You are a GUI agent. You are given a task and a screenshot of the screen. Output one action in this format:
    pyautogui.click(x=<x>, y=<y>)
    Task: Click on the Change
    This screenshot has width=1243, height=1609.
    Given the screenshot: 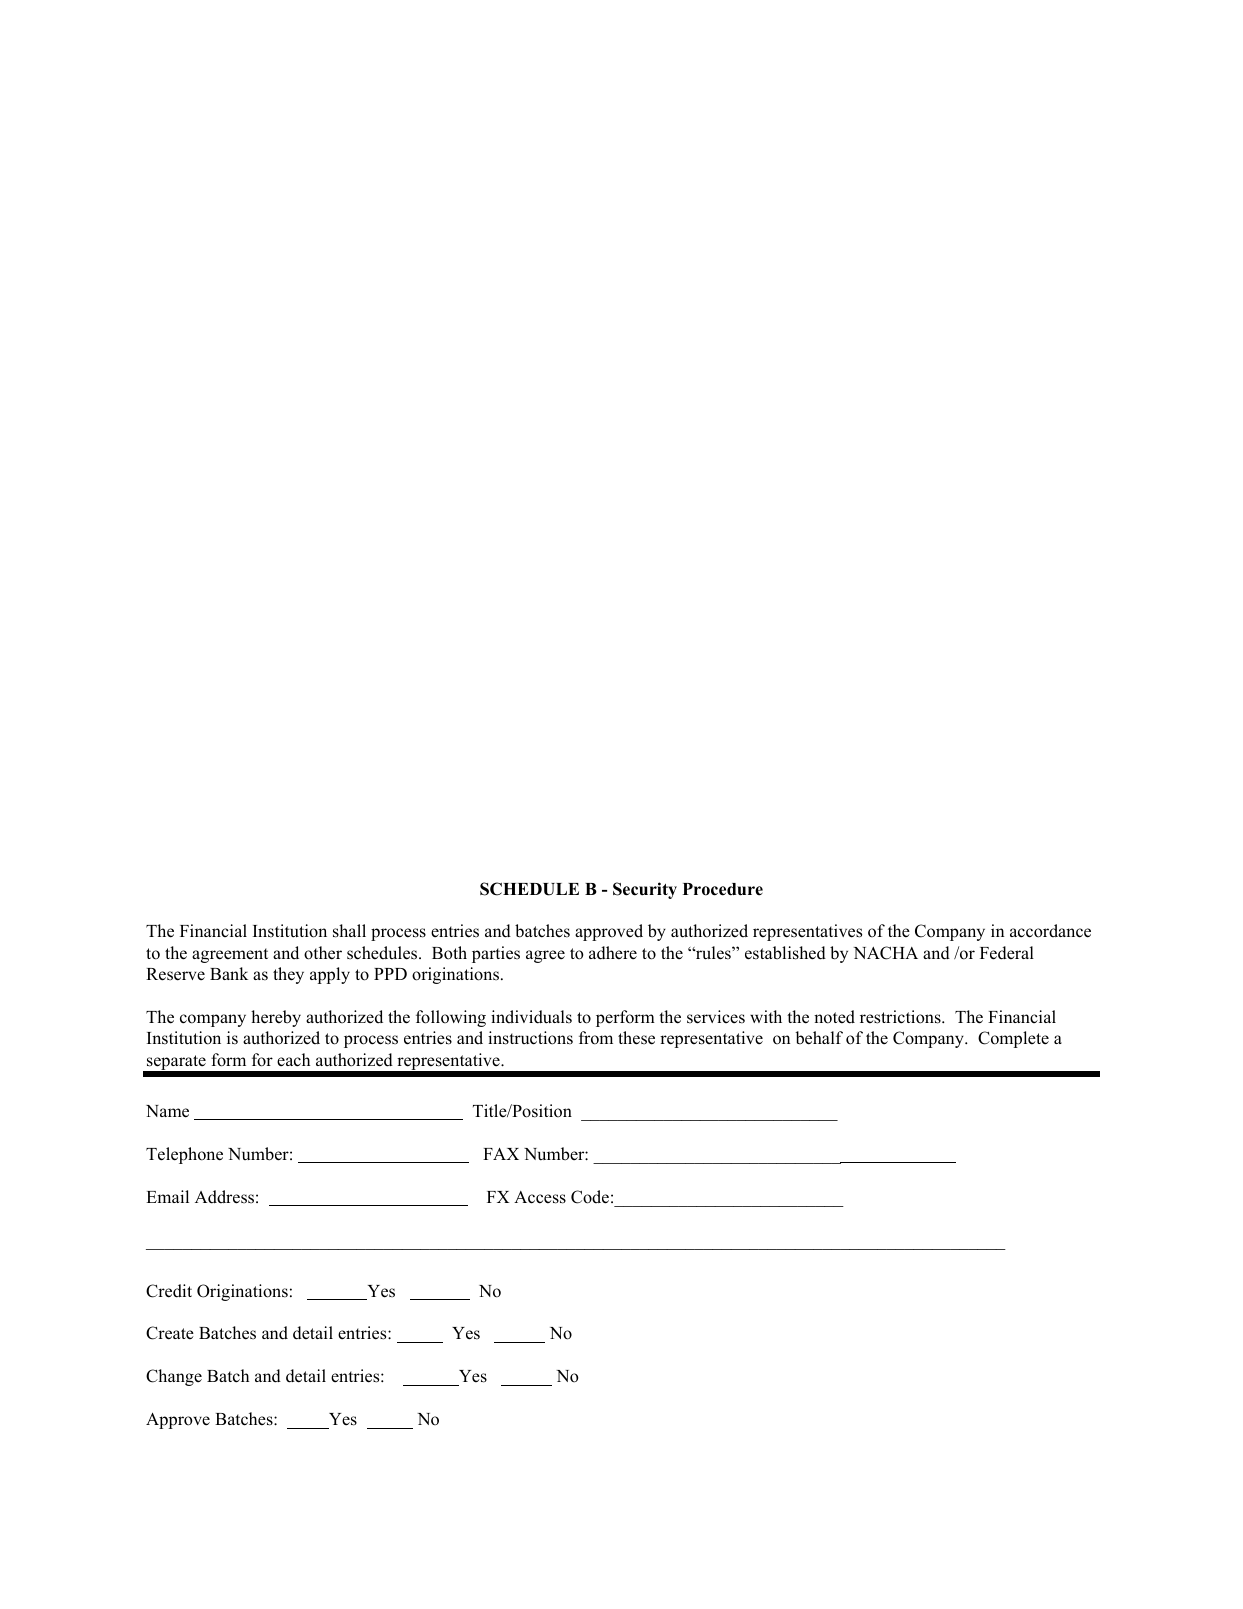 What is the action you would take?
    pyautogui.click(x=174, y=1377)
